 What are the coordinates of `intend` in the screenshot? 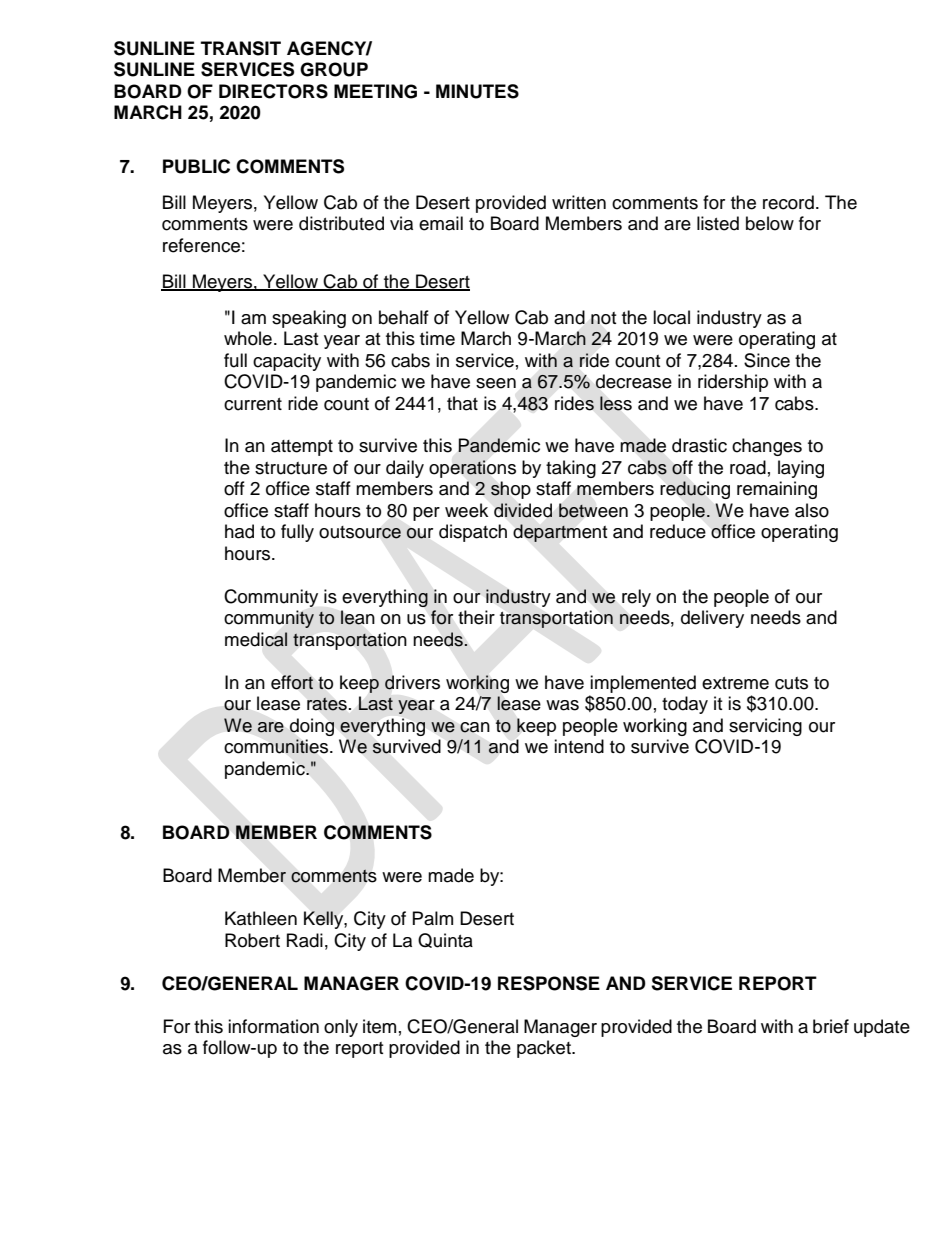 It's located at (579, 746).
